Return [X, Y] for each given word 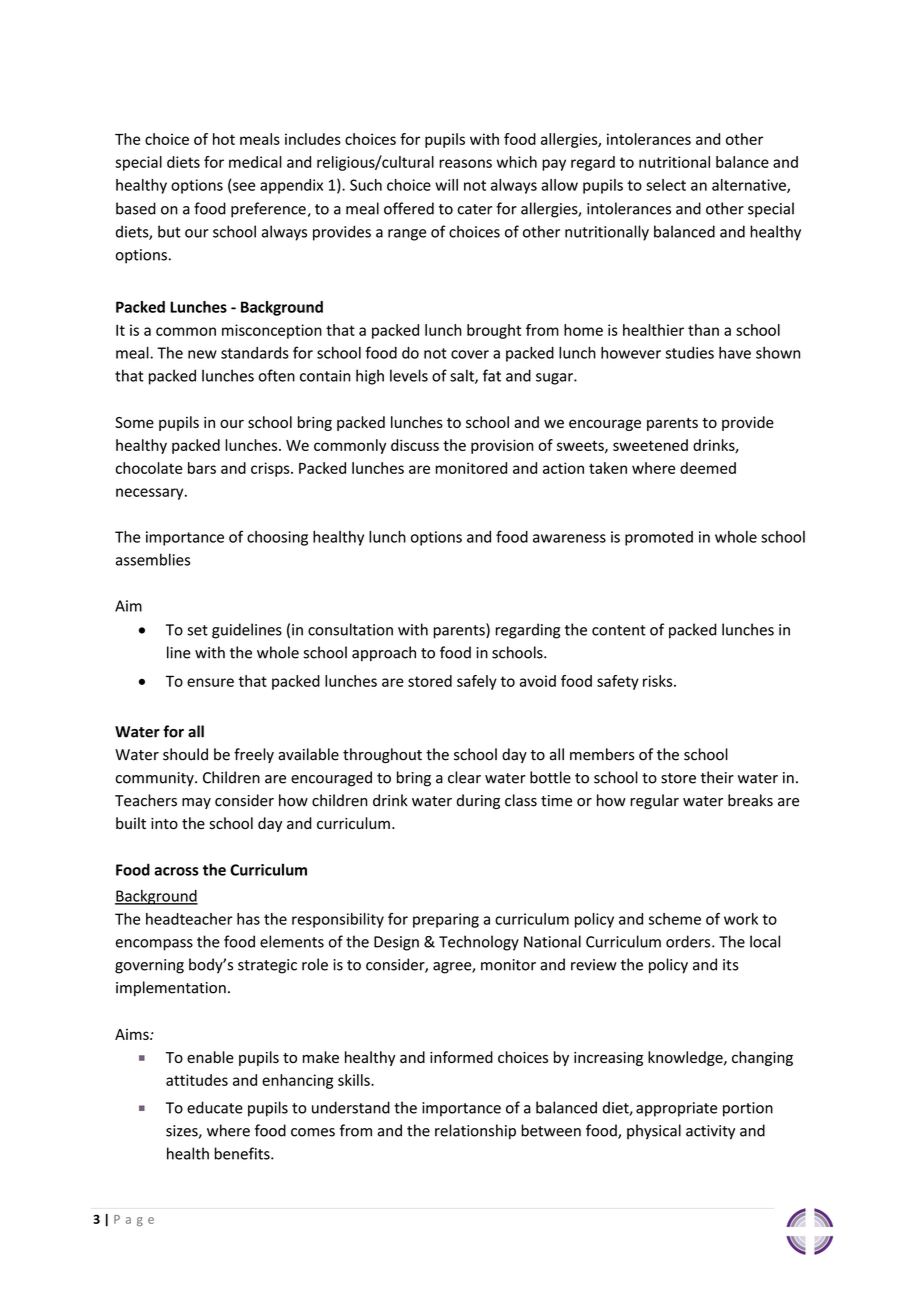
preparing [446, 920]
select [666, 185]
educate [215, 1107]
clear [464, 777]
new [202, 354]
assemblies [153, 559]
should [185, 754]
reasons [465, 163]
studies [689, 353]
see [244, 186]
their [717, 777]
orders [689, 941]
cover [470, 354]
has [248, 919]
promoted [659, 538]
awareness [569, 538]
